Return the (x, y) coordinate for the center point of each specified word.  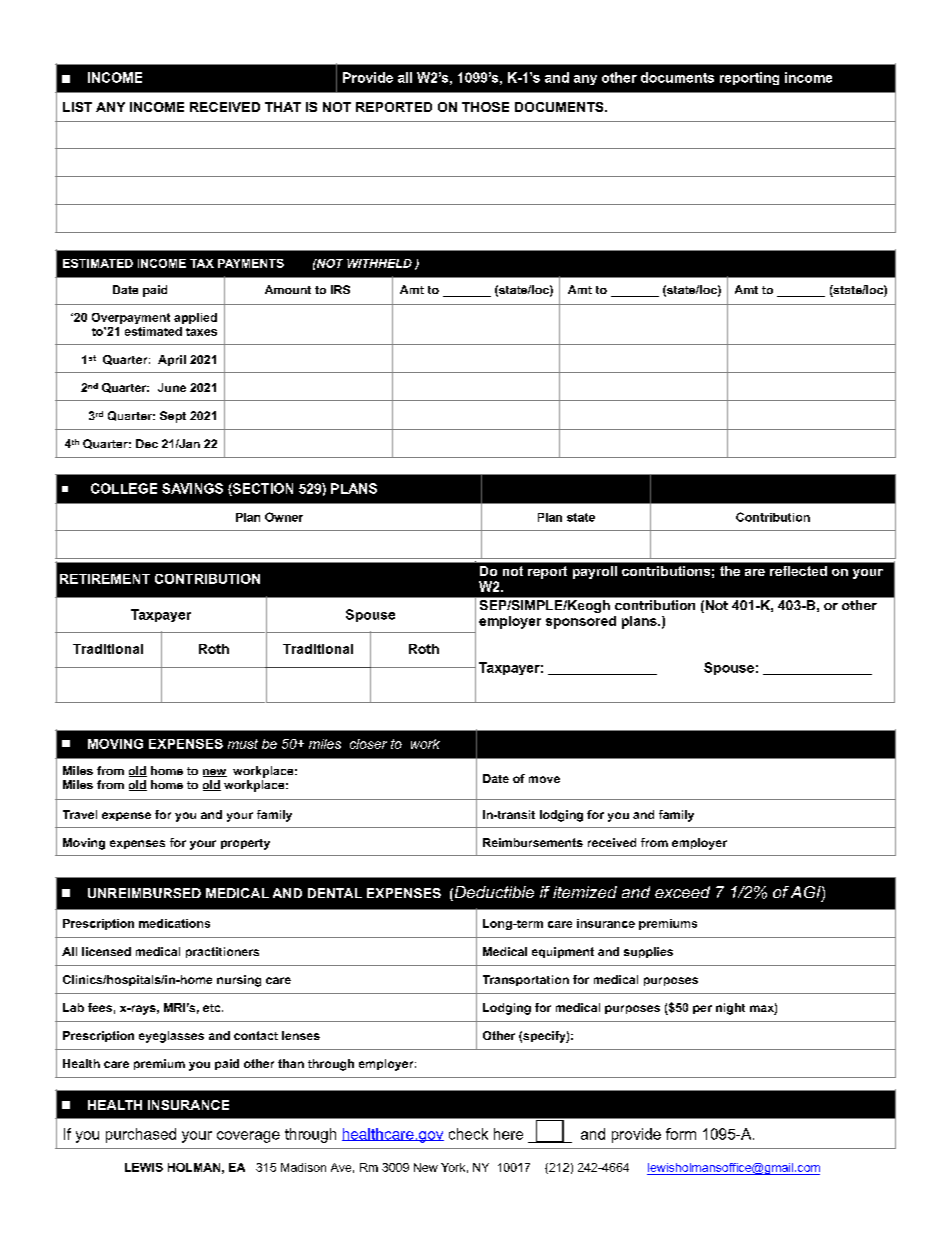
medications (174, 923)
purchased (141, 1135)
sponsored (581, 622)
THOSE (485, 107)
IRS (340, 289)
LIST (77, 107)
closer (368, 744)
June (172, 387)
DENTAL (335, 893)
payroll (595, 572)
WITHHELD (379, 263)
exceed (682, 892)
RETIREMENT (105, 579)
